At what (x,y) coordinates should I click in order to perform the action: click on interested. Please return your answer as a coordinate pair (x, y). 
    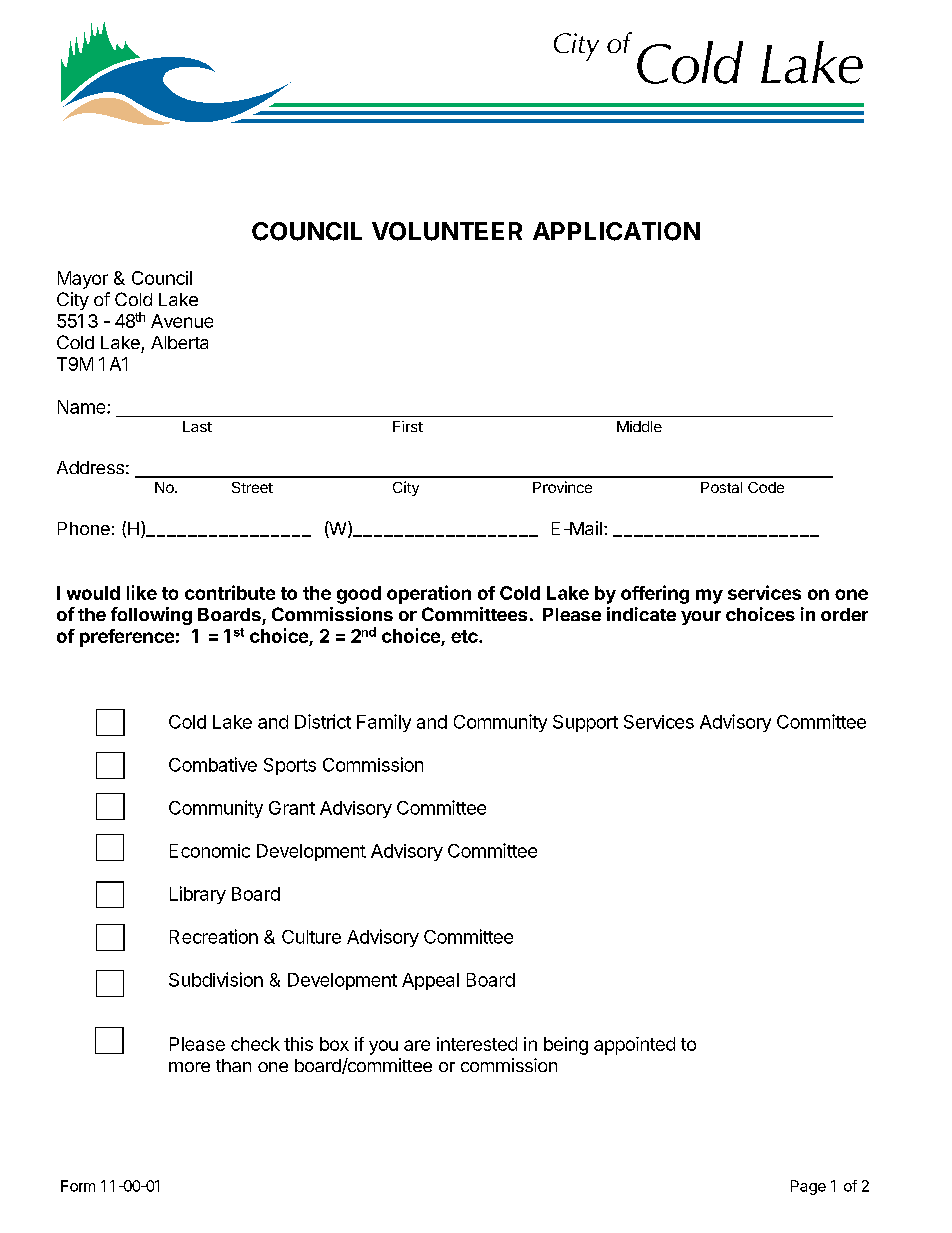
    Looking at the image, I should click on (477, 1044).
